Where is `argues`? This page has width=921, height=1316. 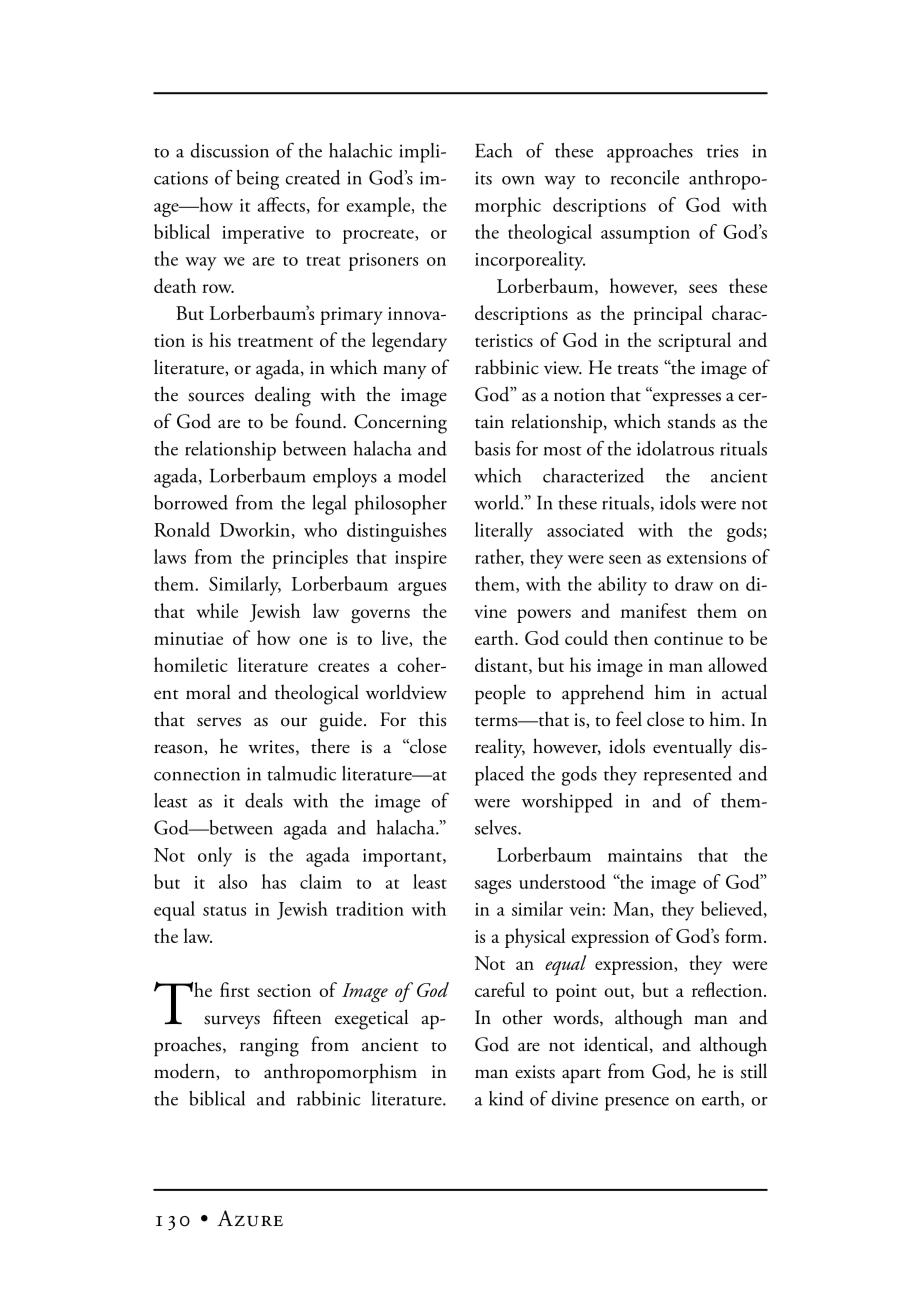 argues is located at coordinates (422, 589).
